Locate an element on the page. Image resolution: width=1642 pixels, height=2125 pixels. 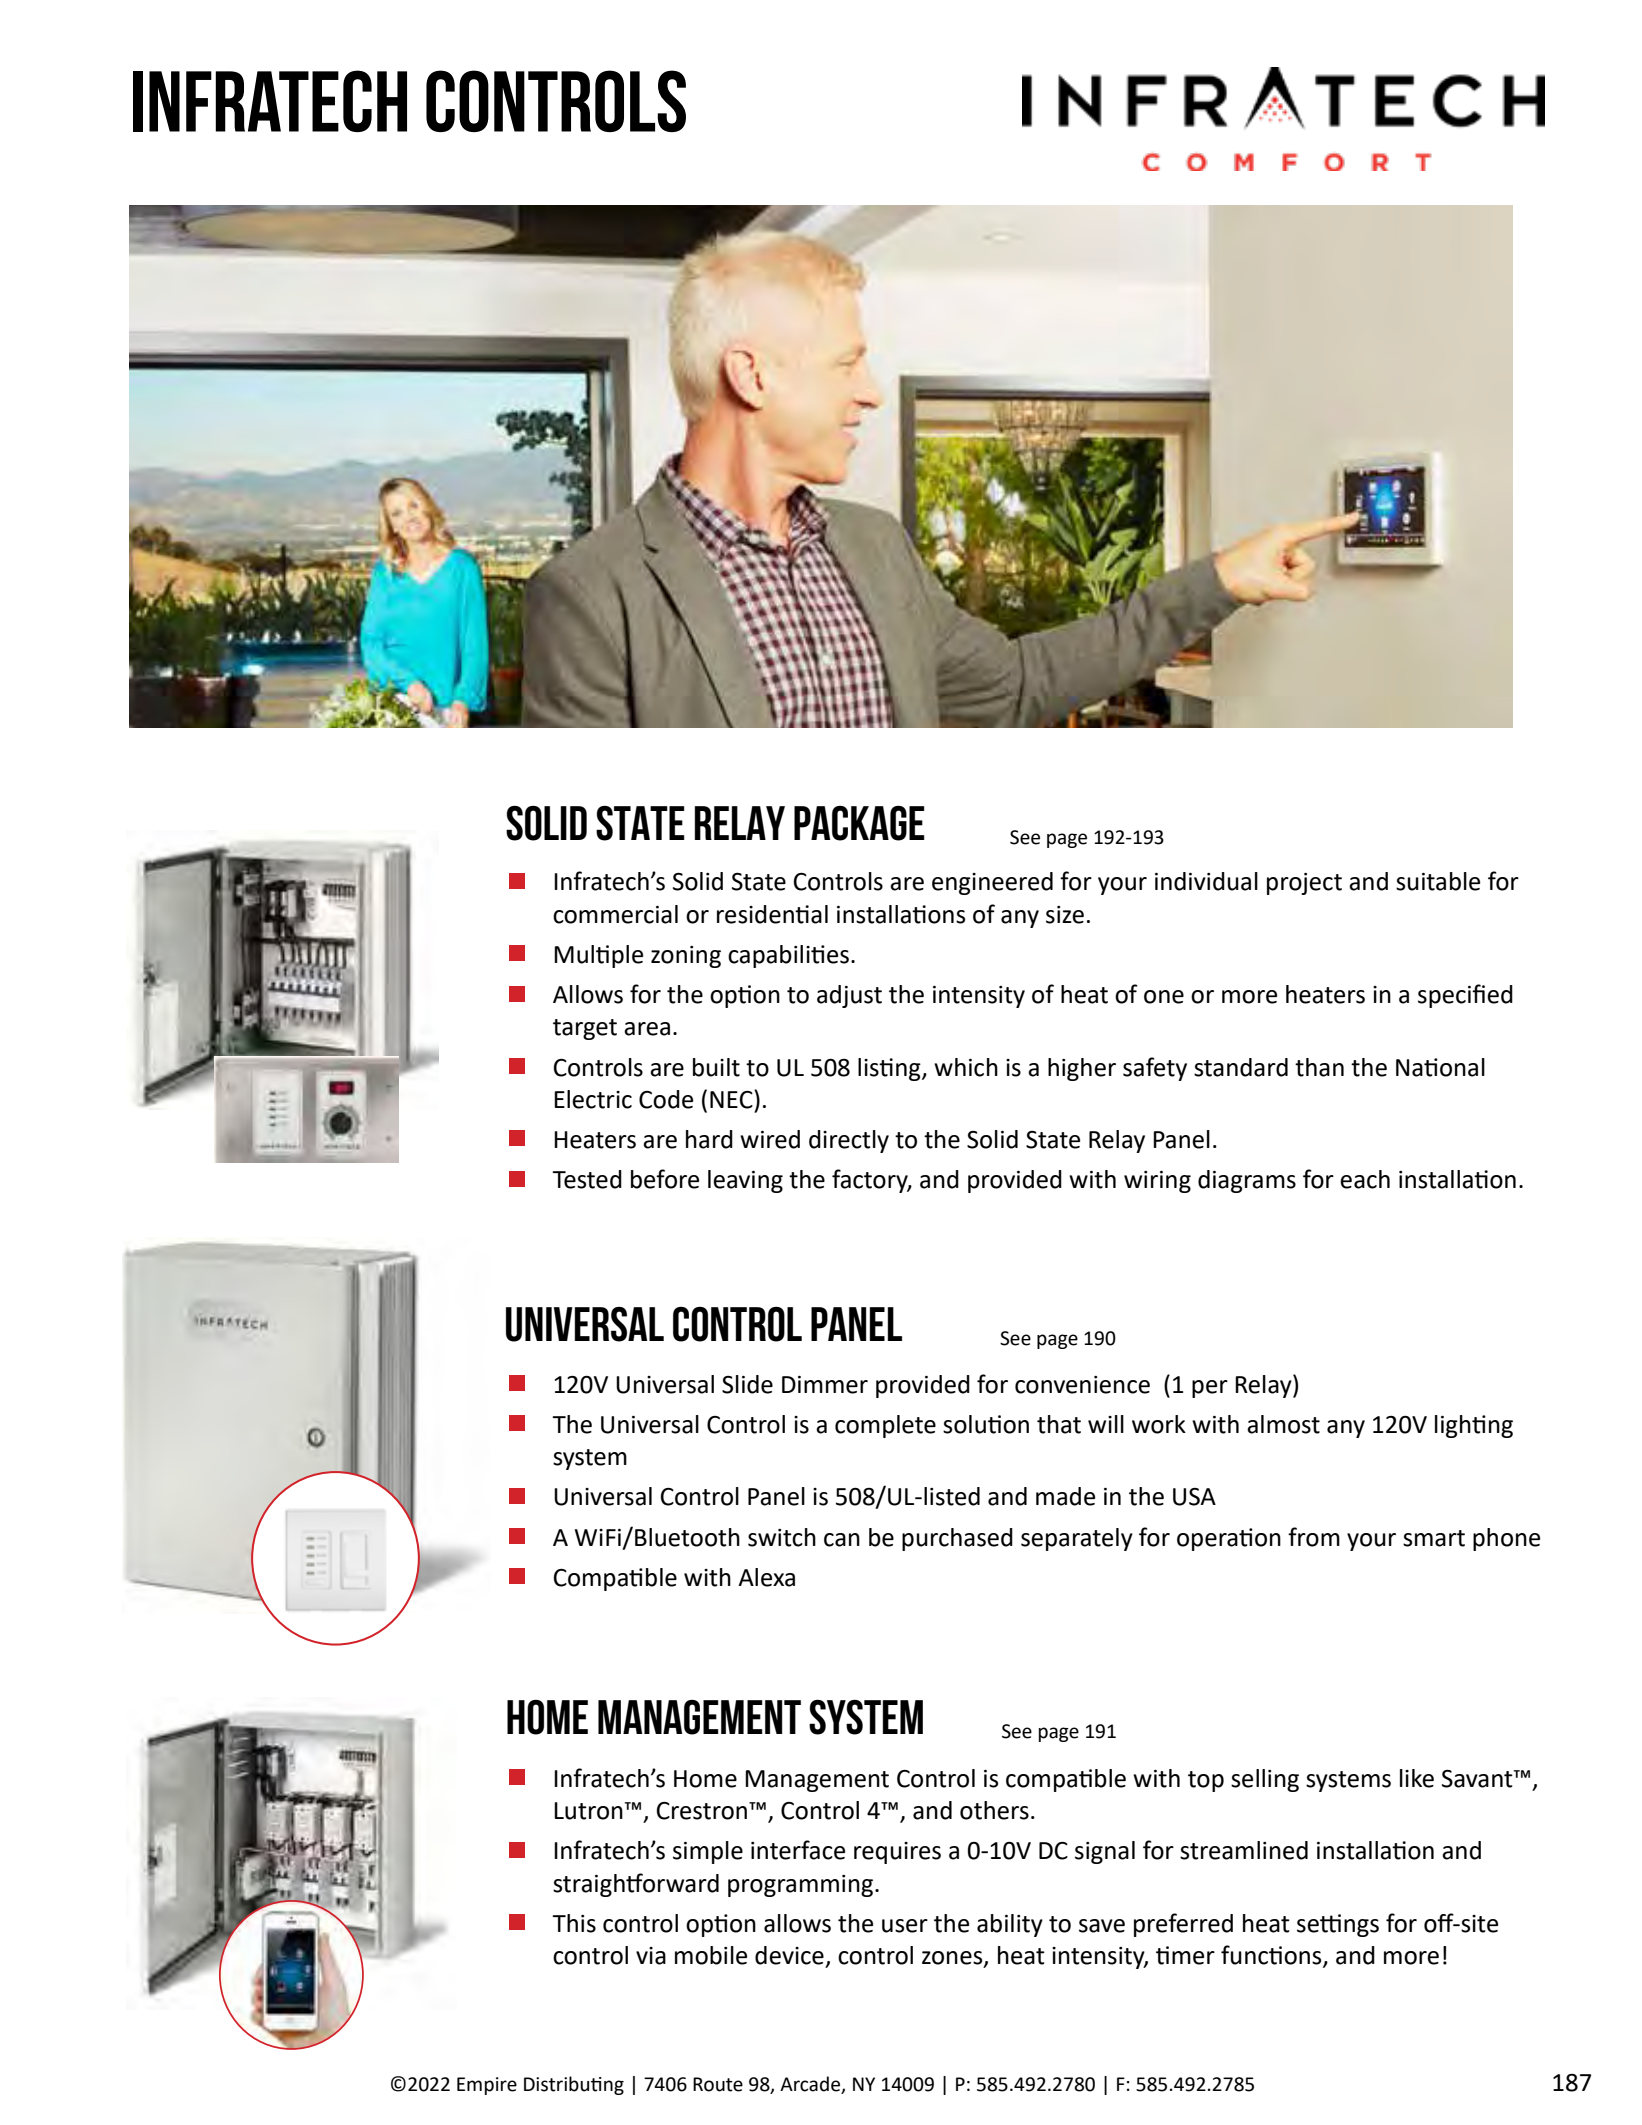
functions is located at coordinates (1272, 1956).
